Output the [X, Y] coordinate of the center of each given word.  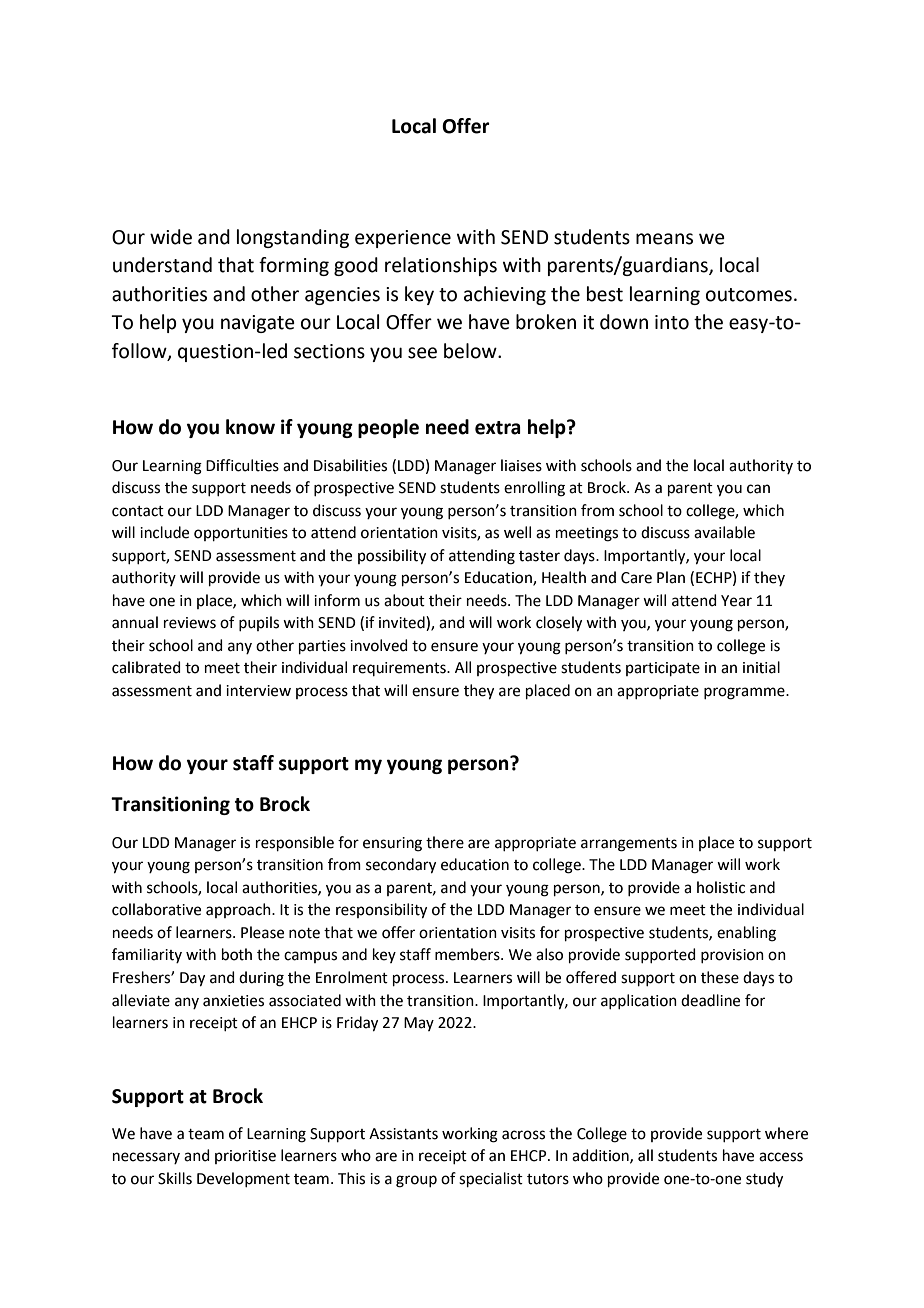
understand [162, 265]
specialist [491, 1179]
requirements [400, 669]
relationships [441, 266]
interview [258, 691]
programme [745, 693]
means [664, 239]
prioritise [245, 1157]
